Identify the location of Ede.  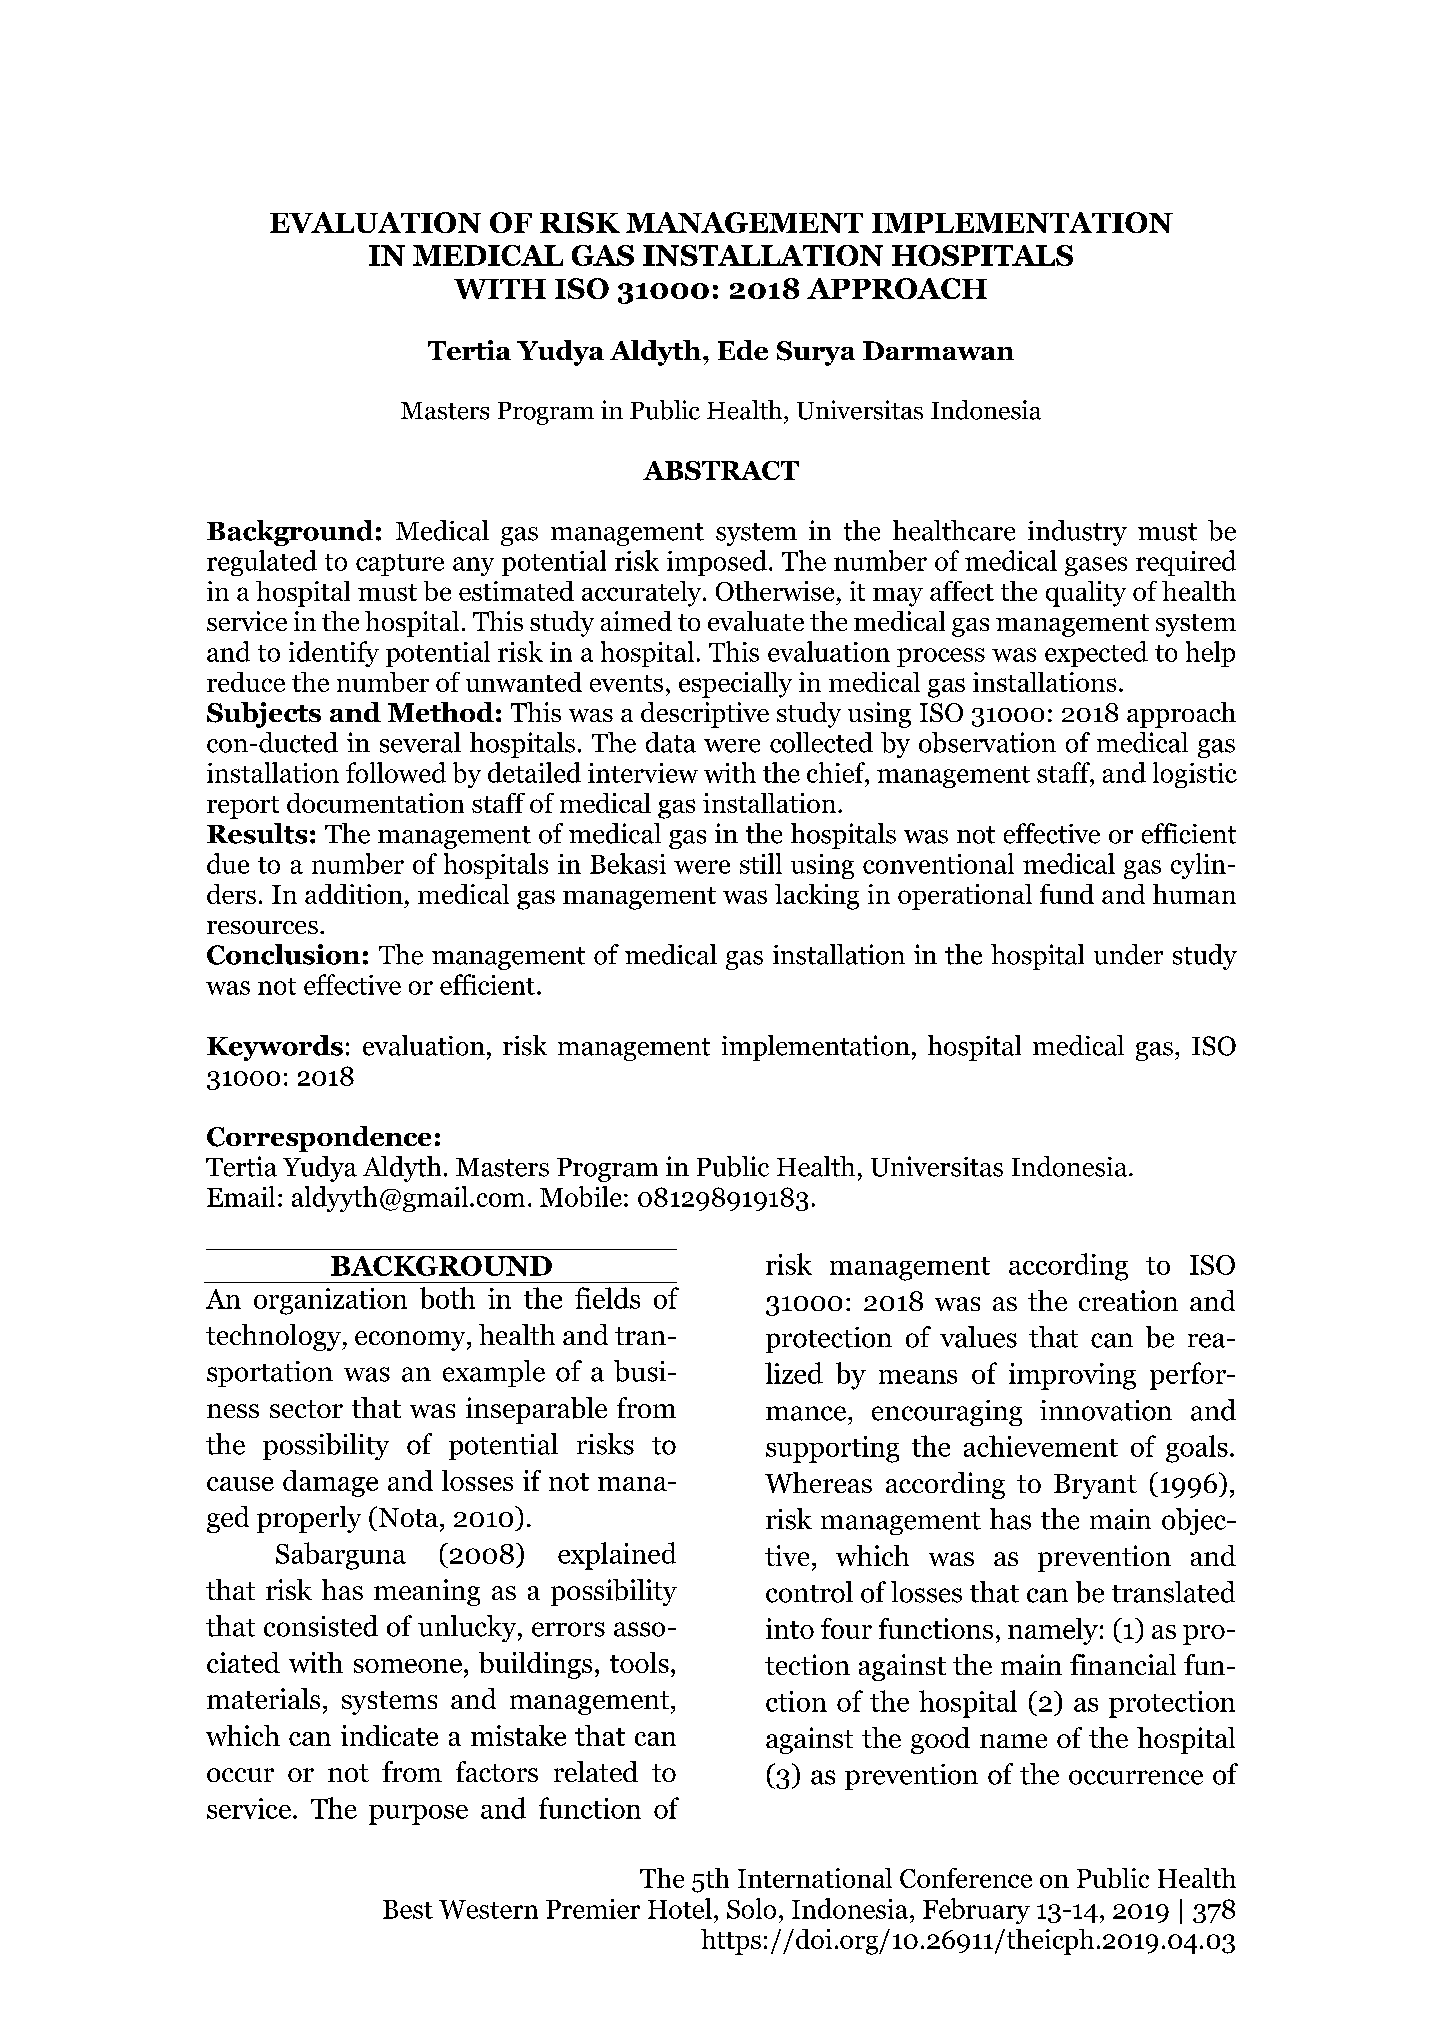
(743, 350).
